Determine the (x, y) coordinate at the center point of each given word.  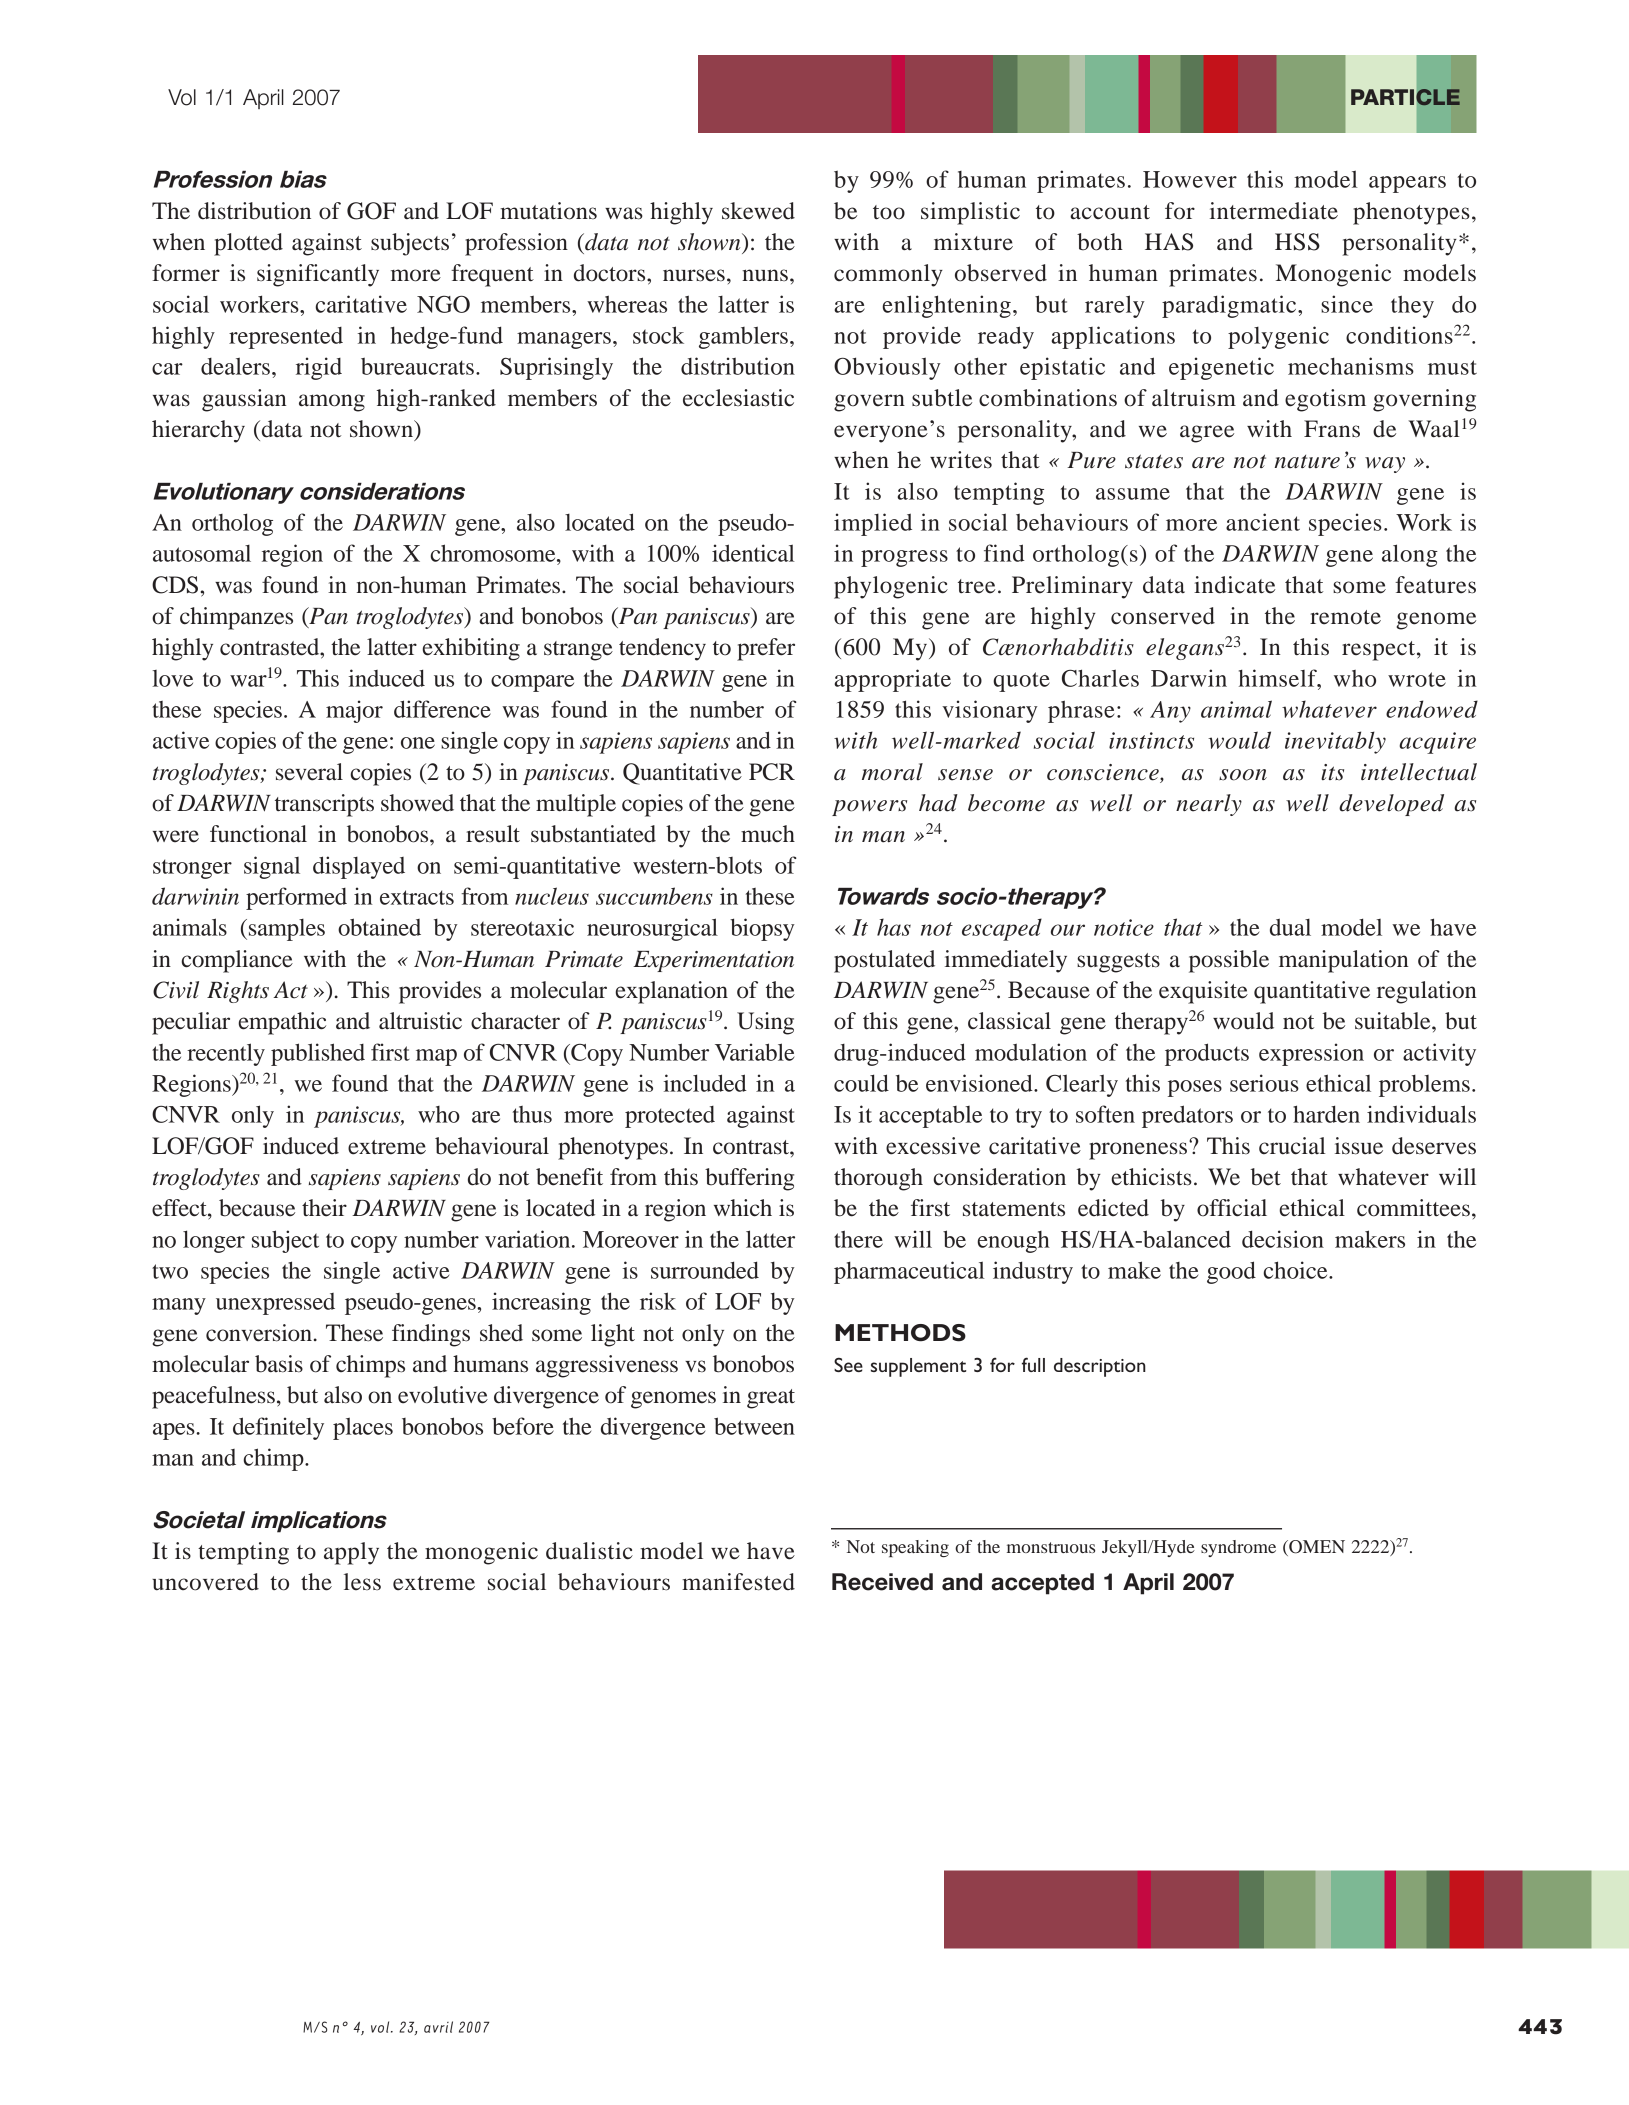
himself (1279, 678)
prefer (766, 649)
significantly (318, 275)
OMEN (1316, 1548)
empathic (282, 1023)
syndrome (1238, 1548)
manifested (738, 1582)
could (861, 1083)
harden (1326, 1114)
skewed (758, 211)
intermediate (1274, 211)
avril (438, 2027)
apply (351, 1553)
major (354, 711)
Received (882, 1582)
